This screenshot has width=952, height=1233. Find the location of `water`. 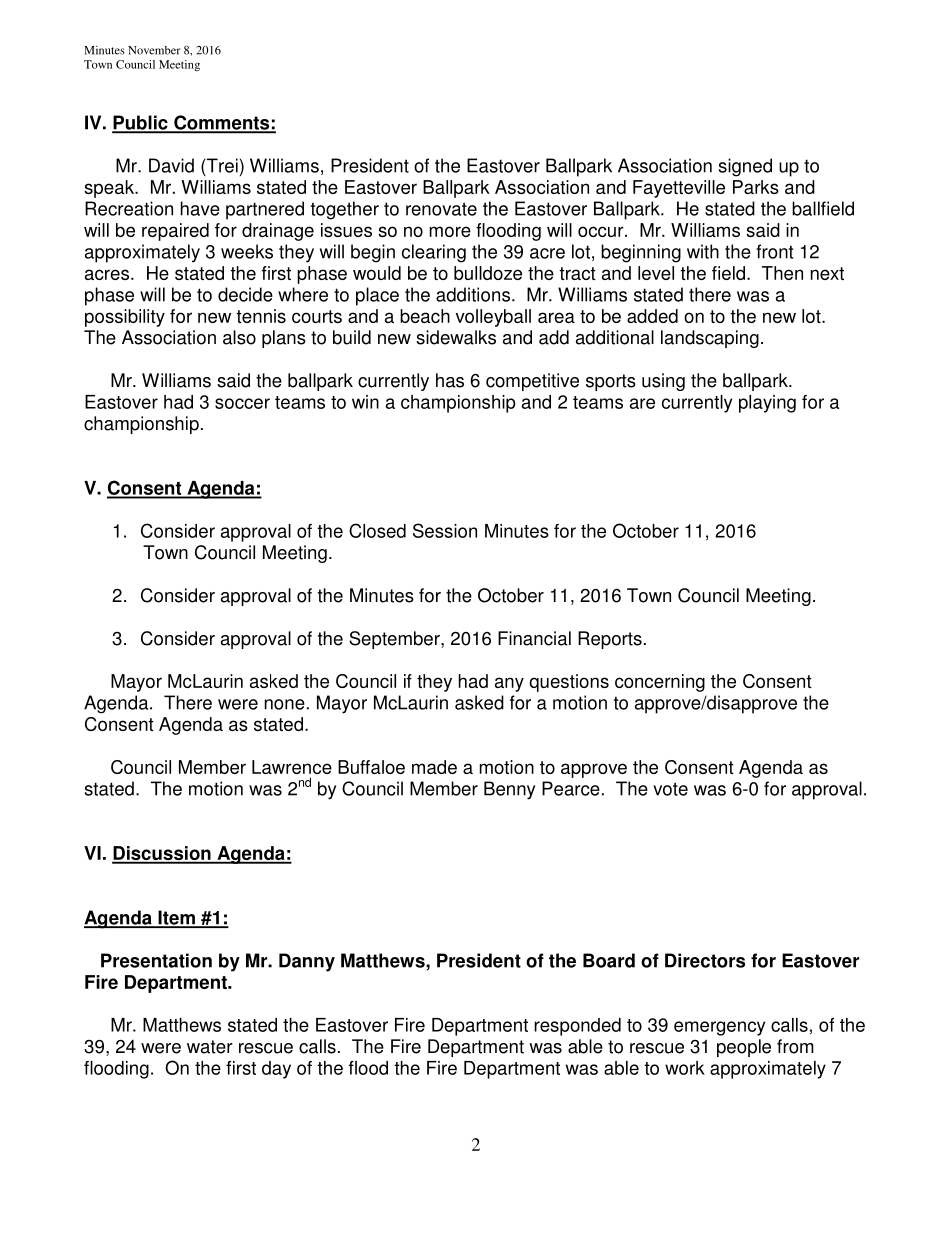

water is located at coordinates (210, 1047).
